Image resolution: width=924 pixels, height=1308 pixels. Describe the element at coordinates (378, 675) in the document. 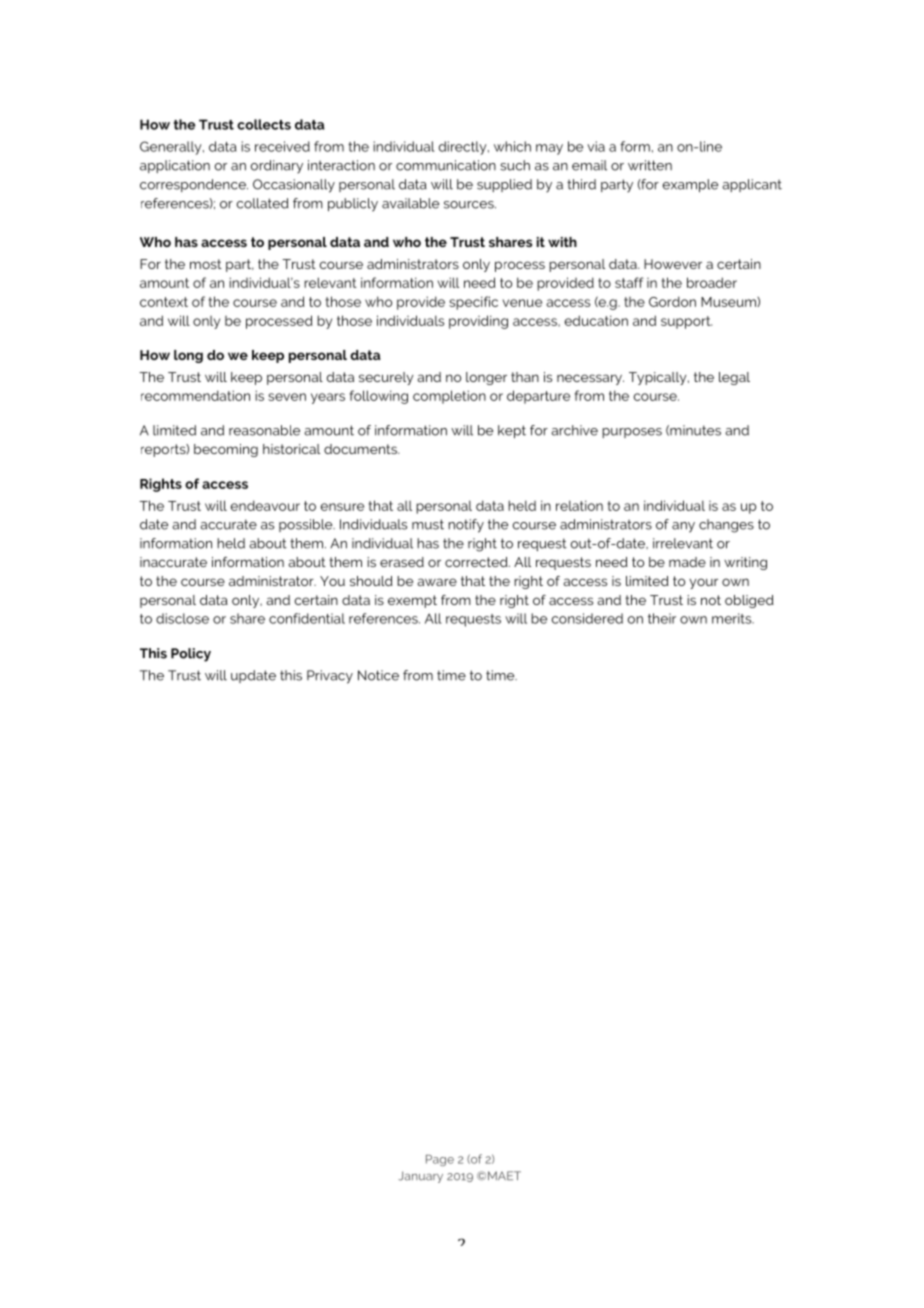

I see `Notice` at that location.
